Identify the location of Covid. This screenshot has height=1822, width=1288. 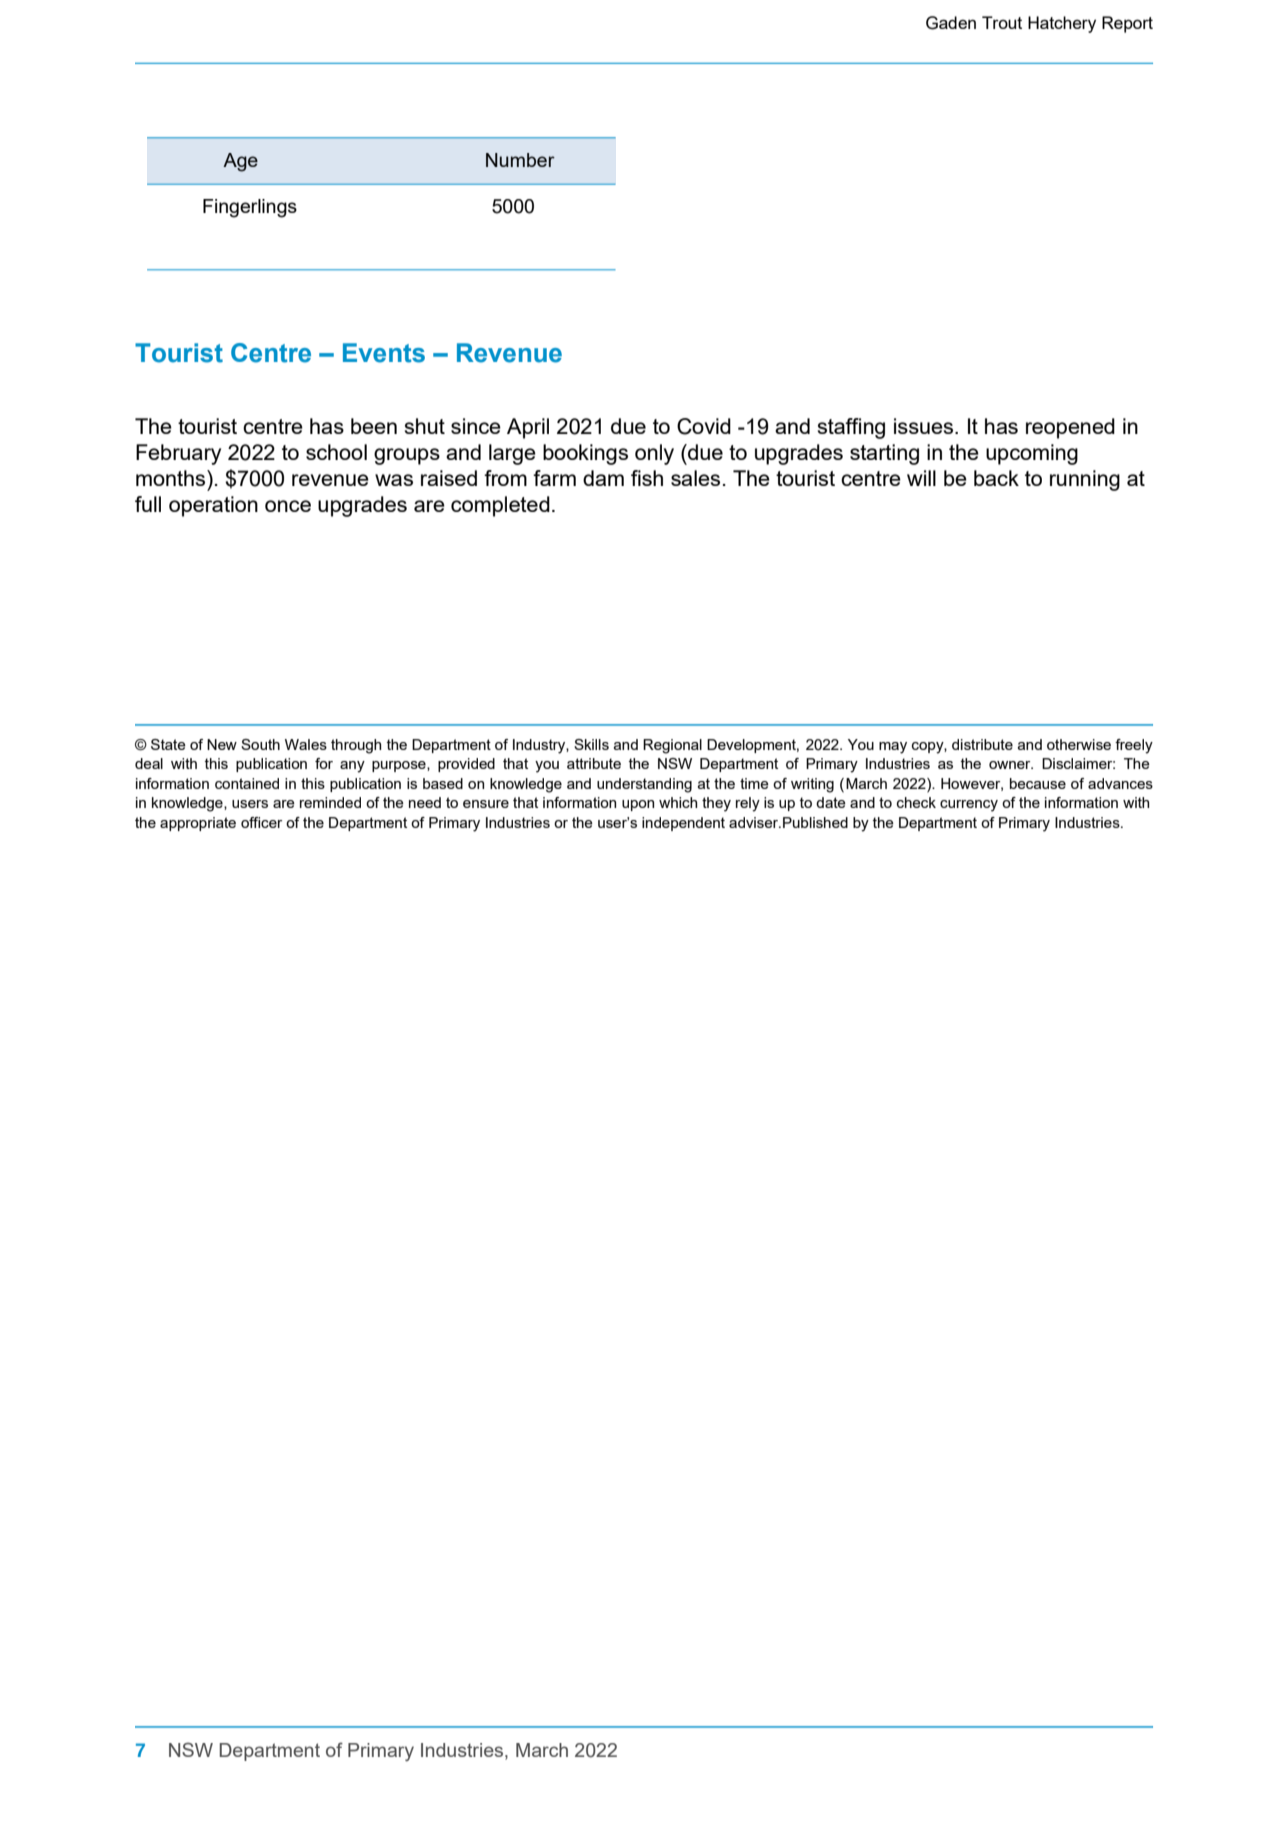
(704, 426).
